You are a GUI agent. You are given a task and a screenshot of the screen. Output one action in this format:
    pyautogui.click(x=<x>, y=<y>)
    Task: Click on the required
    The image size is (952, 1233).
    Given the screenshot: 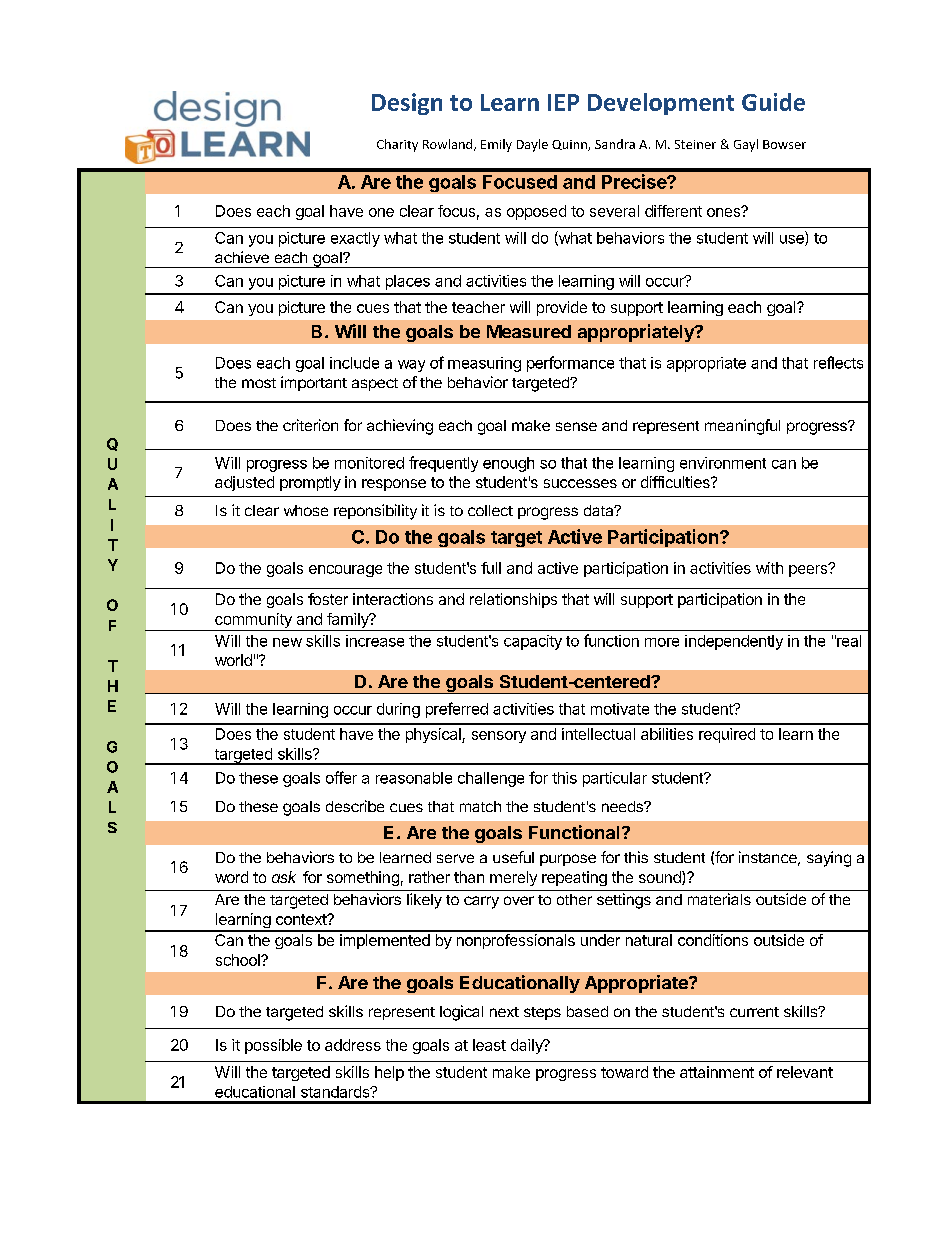 What is the action you would take?
    pyautogui.click(x=727, y=735)
